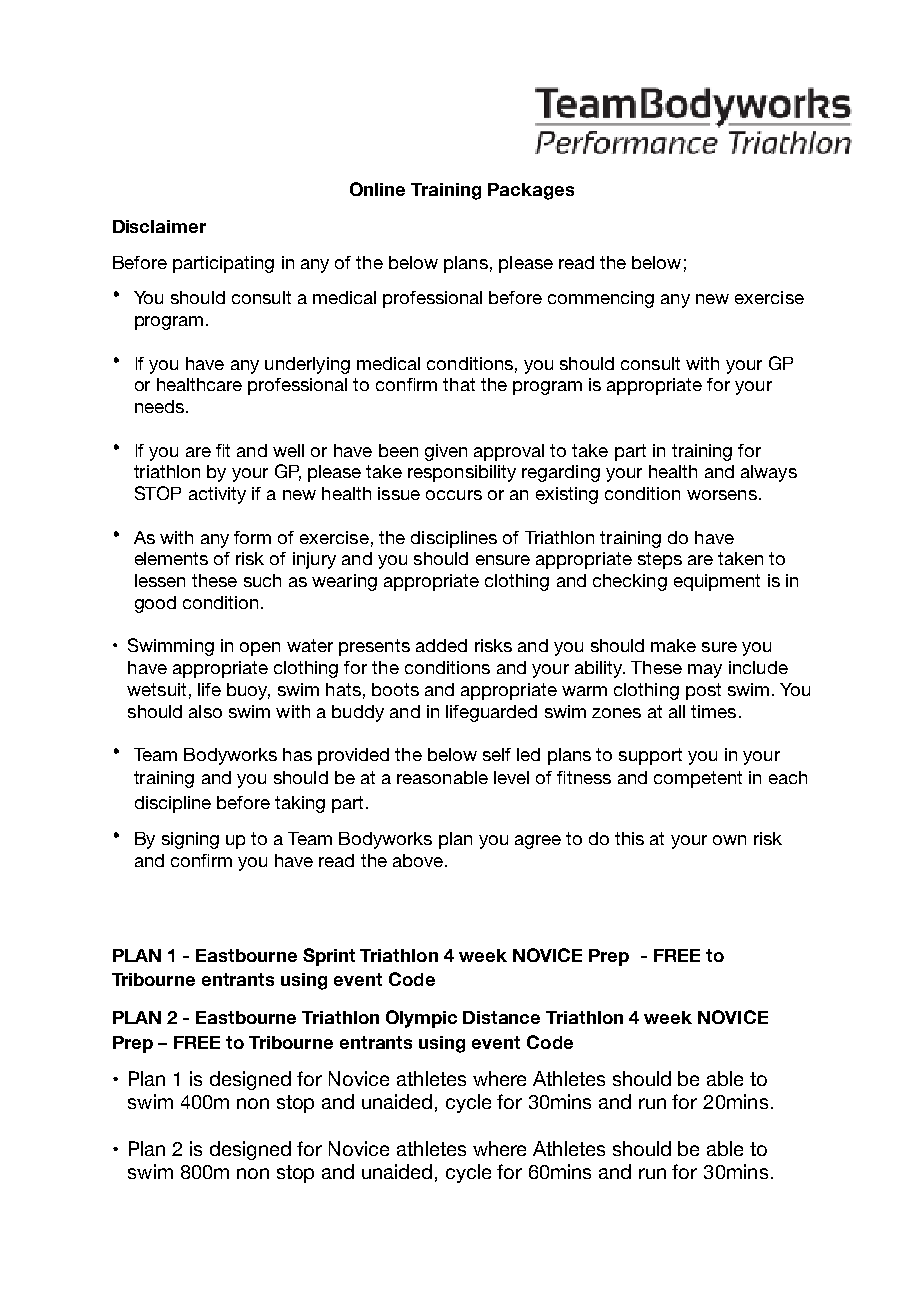  Describe the element at coordinates (531, 191) in the page. I see `Packages` at that location.
